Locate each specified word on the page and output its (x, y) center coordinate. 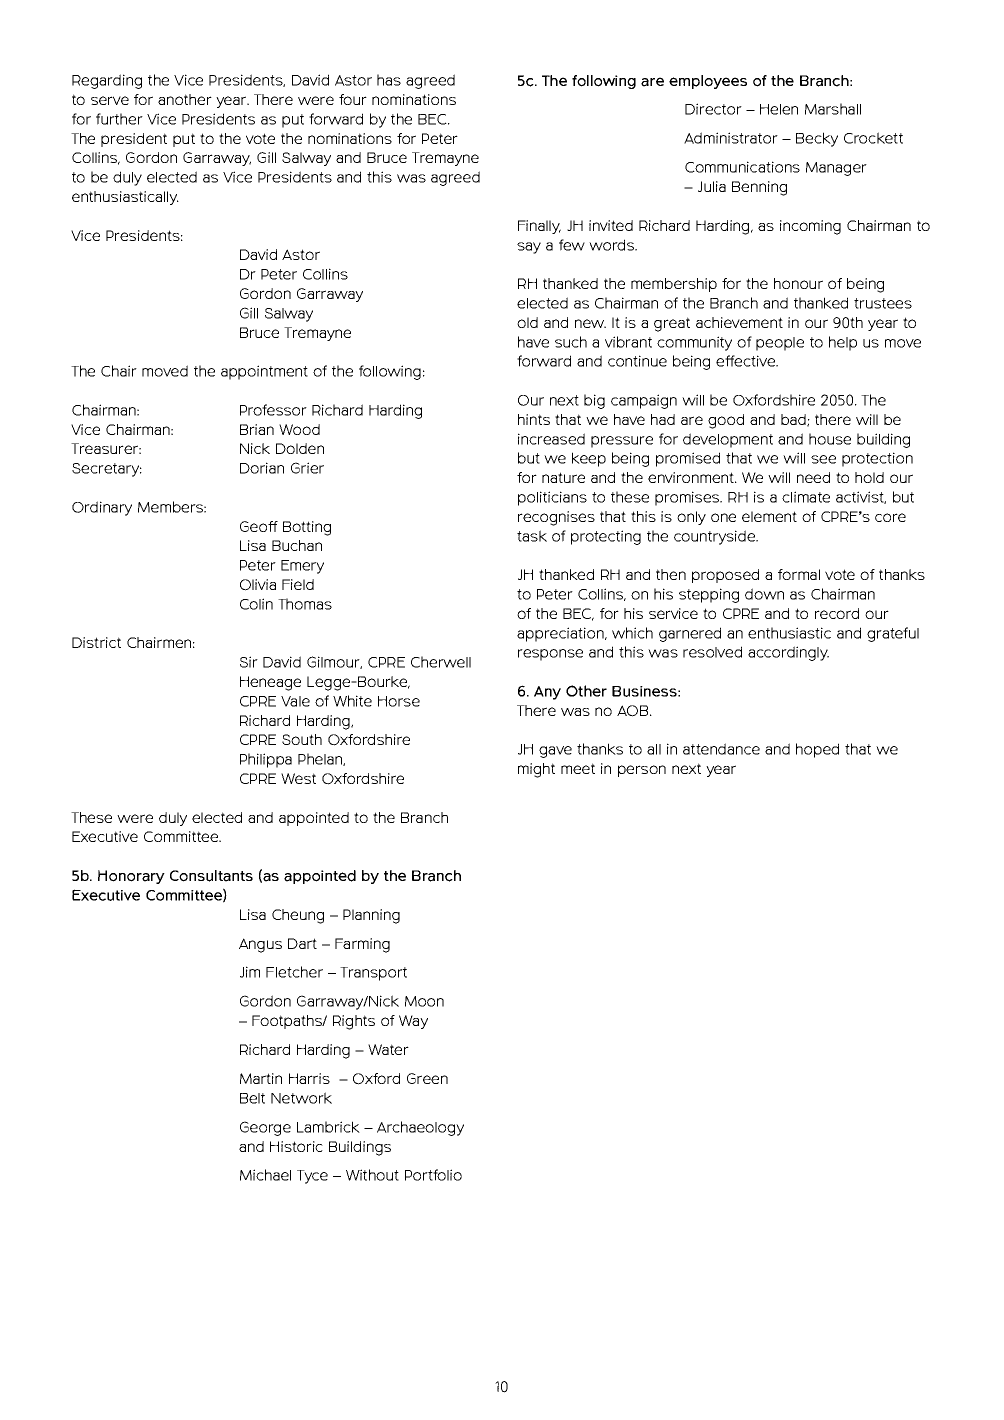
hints (534, 419)
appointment (264, 372)
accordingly (788, 653)
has (389, 80)
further (119, 119)
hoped (817, 750)
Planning (371, 916)
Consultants (211, 876)
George (265, 1128)
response (550, 655)
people (780, 344)
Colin (256, 604)
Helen (779, 109)
